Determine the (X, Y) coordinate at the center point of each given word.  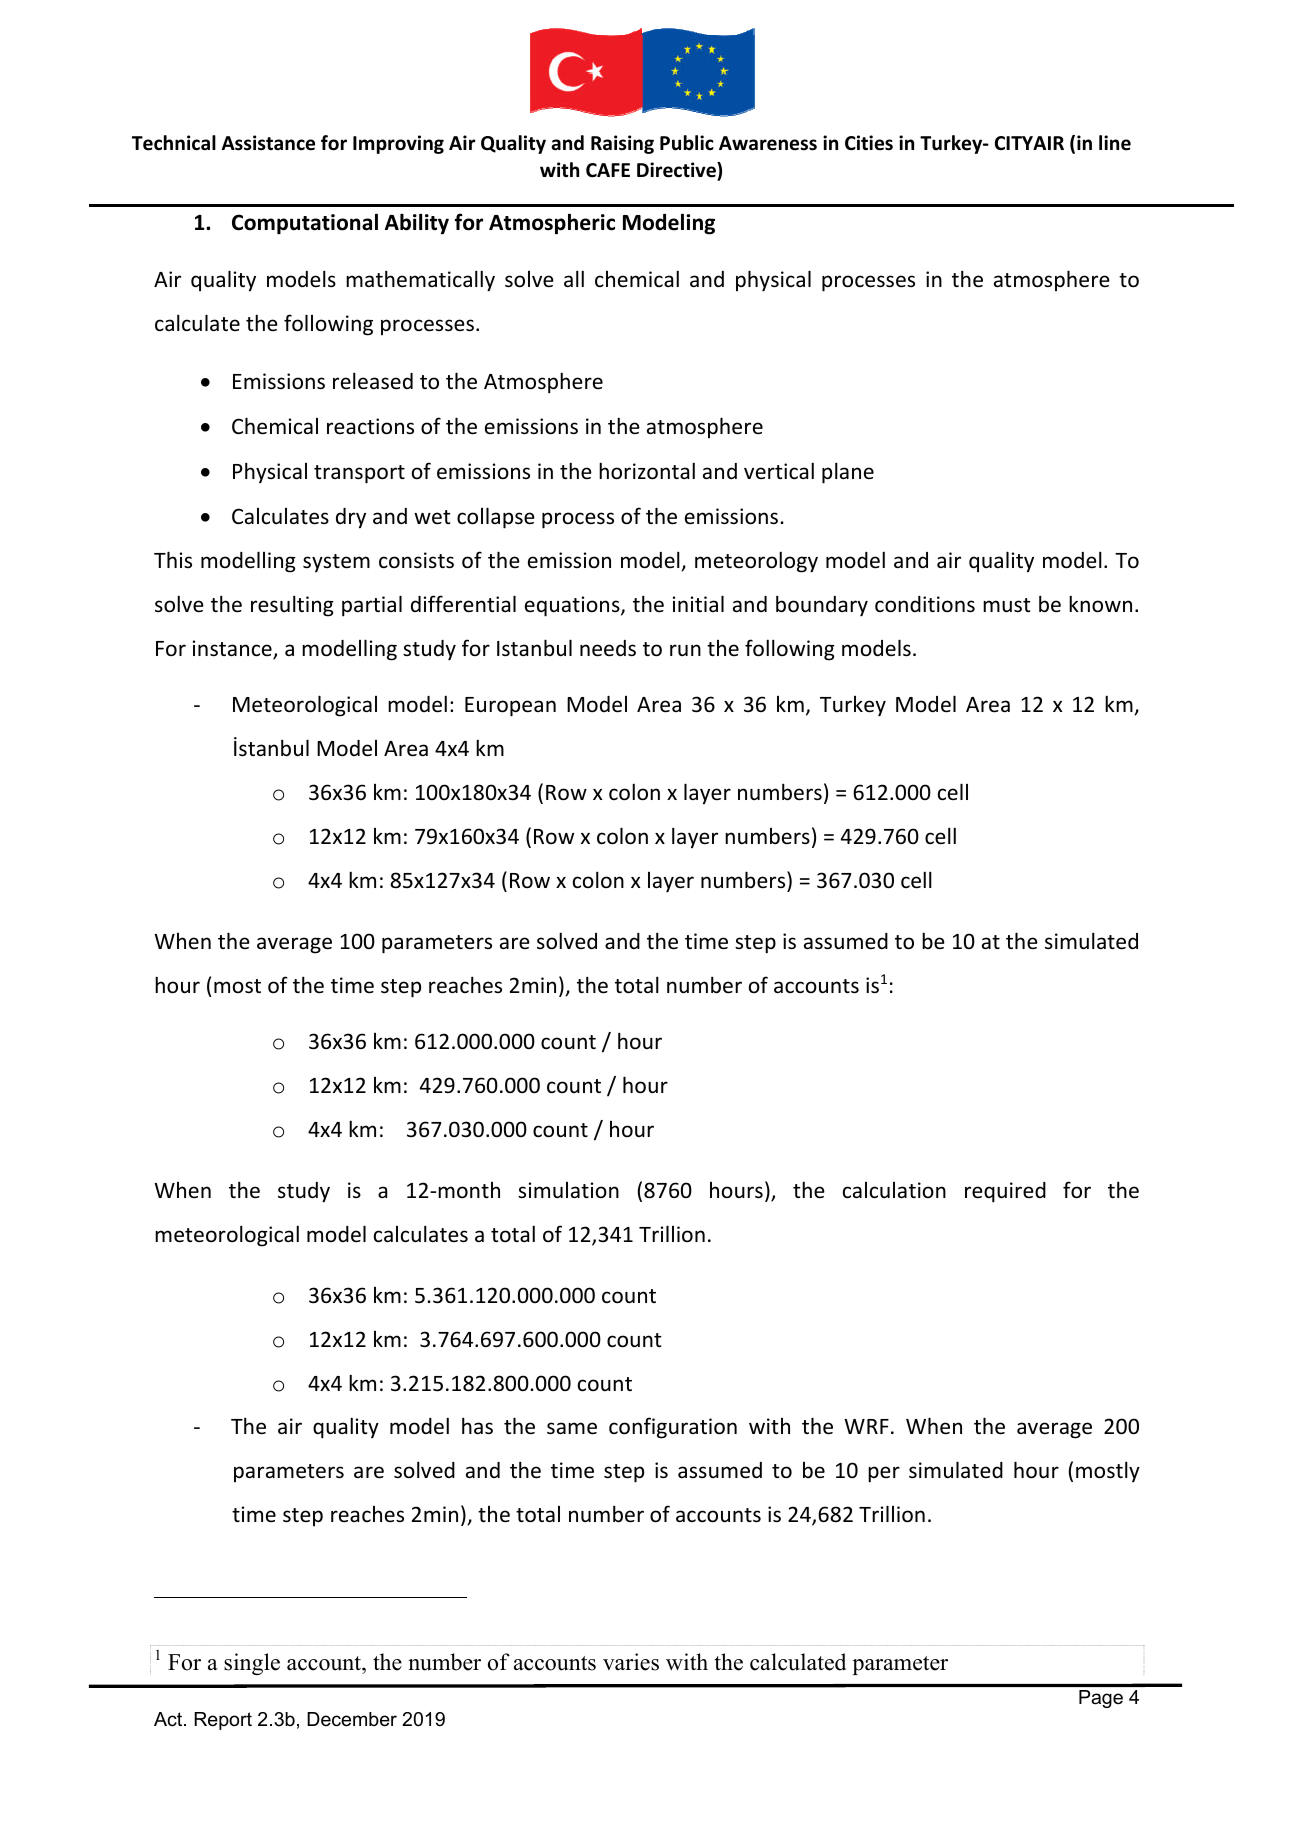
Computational (305, 224)
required (1005, 1192)
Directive (677, 171)
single (252, 1664)
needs (608, 648)
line (1115, 143)
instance (233, 649)
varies (631, 1662)
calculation (894, 1190)
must (1006, 605)
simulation (568, 1190)
